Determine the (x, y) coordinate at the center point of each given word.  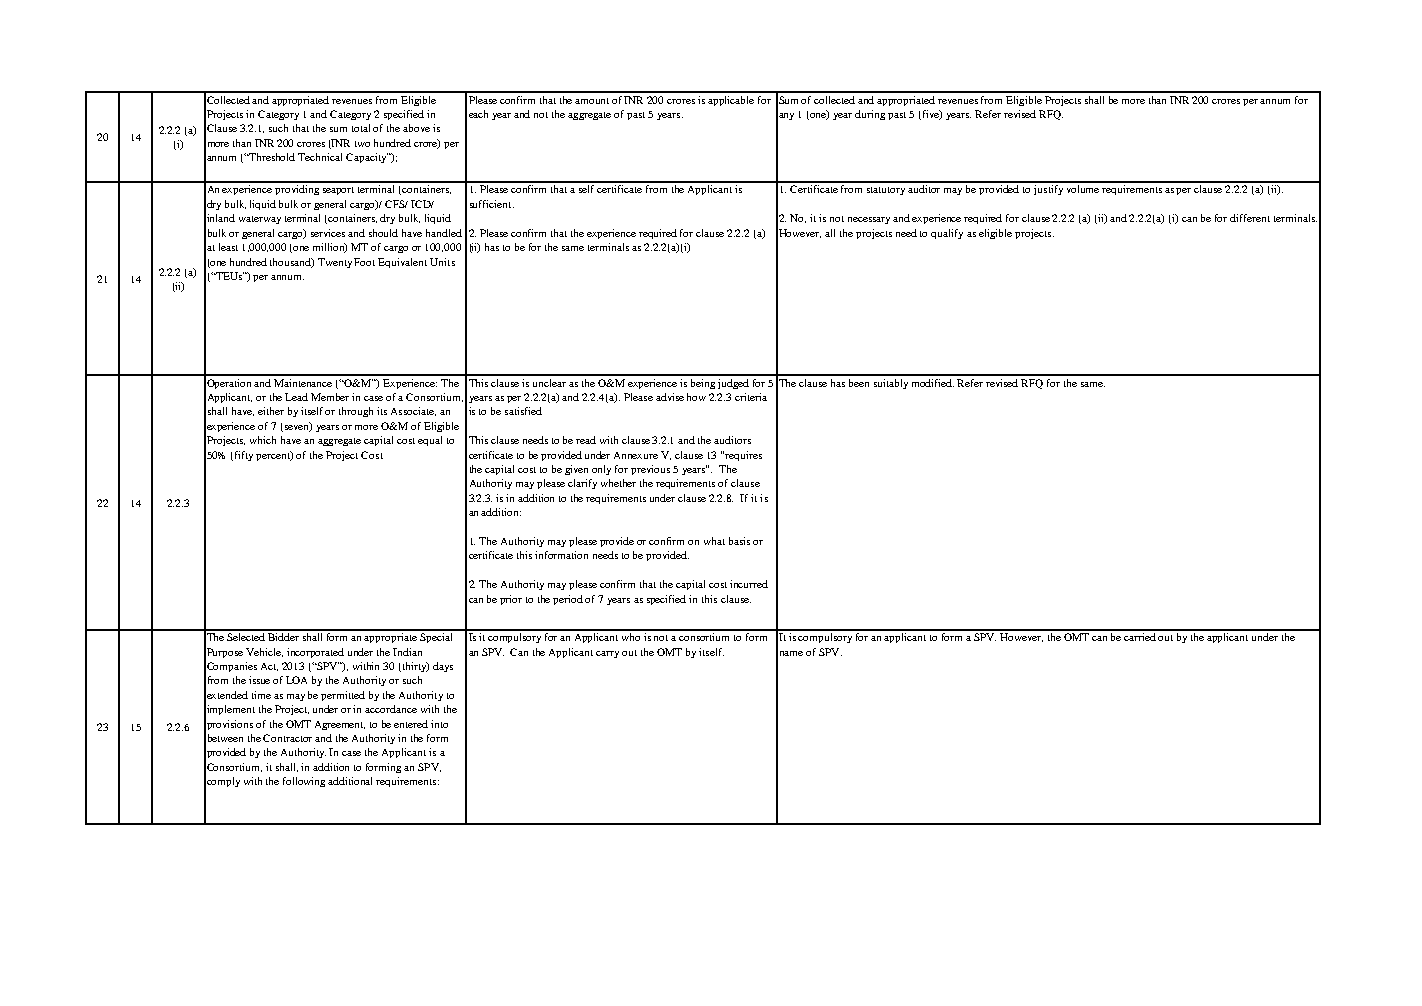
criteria (751, 397)
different (1250, 218)
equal (430, 441)
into (439, 724)
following (304, 782)
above (416, 128)
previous (650, 470)
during (870, 115)
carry (607, 654)
